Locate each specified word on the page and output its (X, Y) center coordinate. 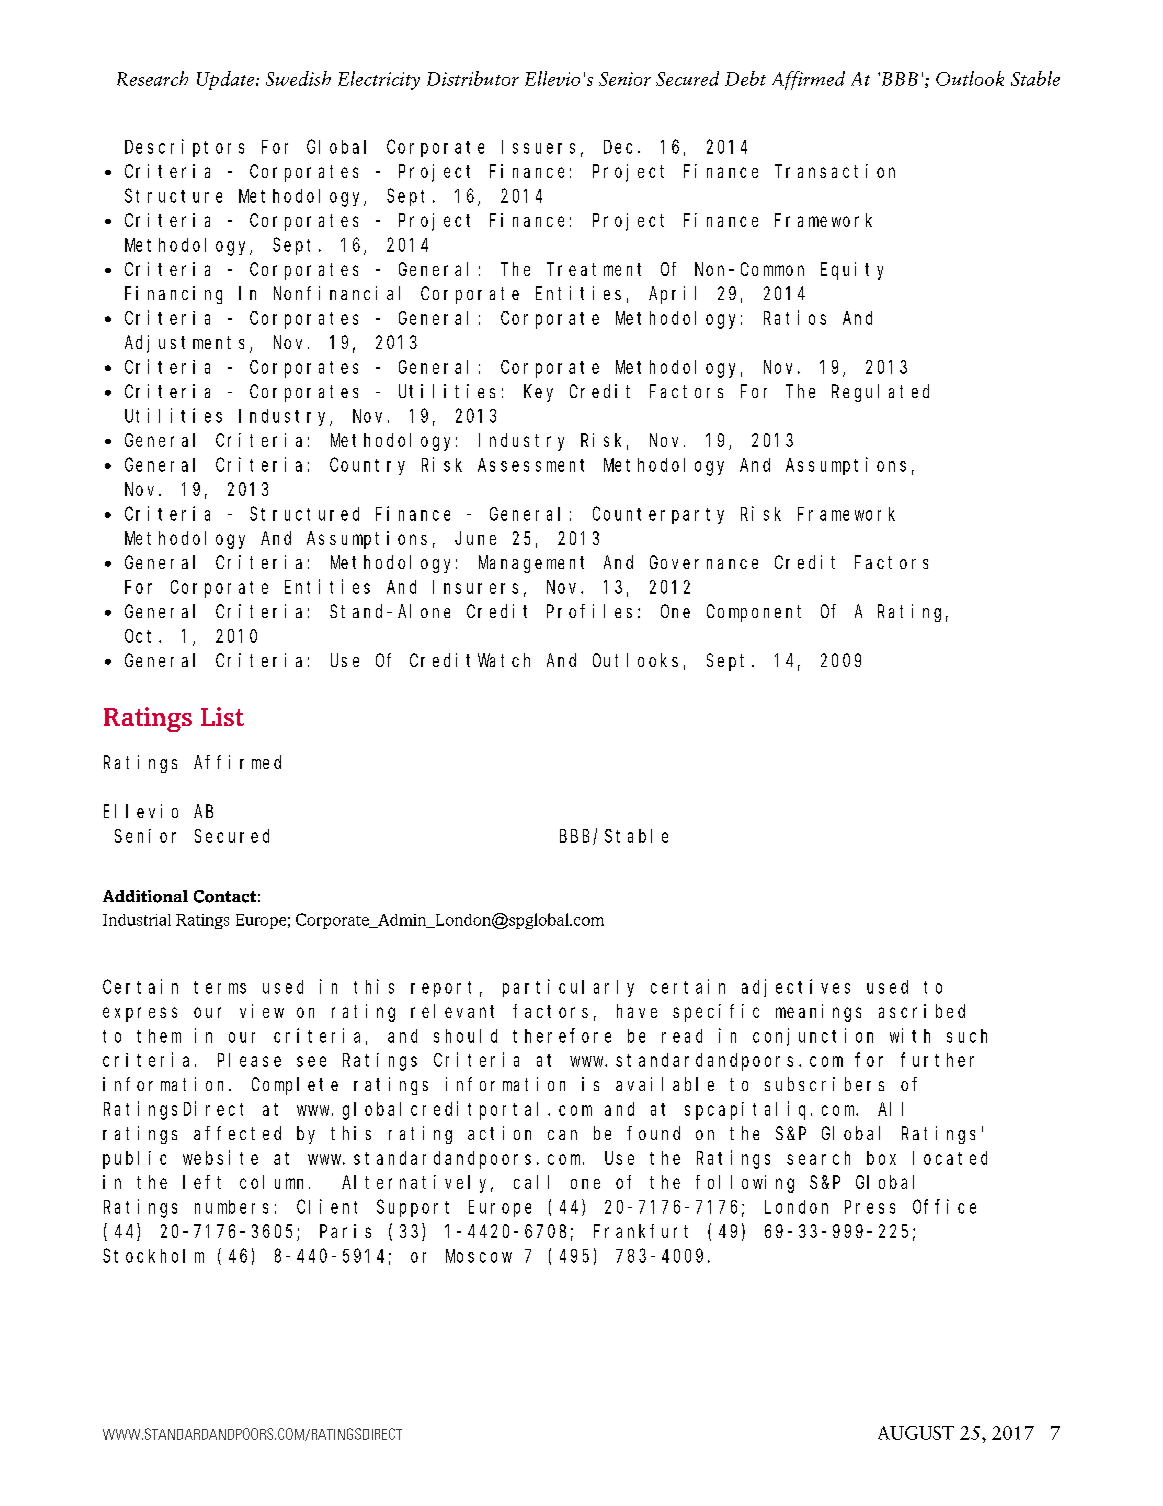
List (222, 716)
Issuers (538, 147)
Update (227, 80)
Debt (745, 78)
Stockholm (153, 1255)
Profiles (589, 611)
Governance (704, 562)
